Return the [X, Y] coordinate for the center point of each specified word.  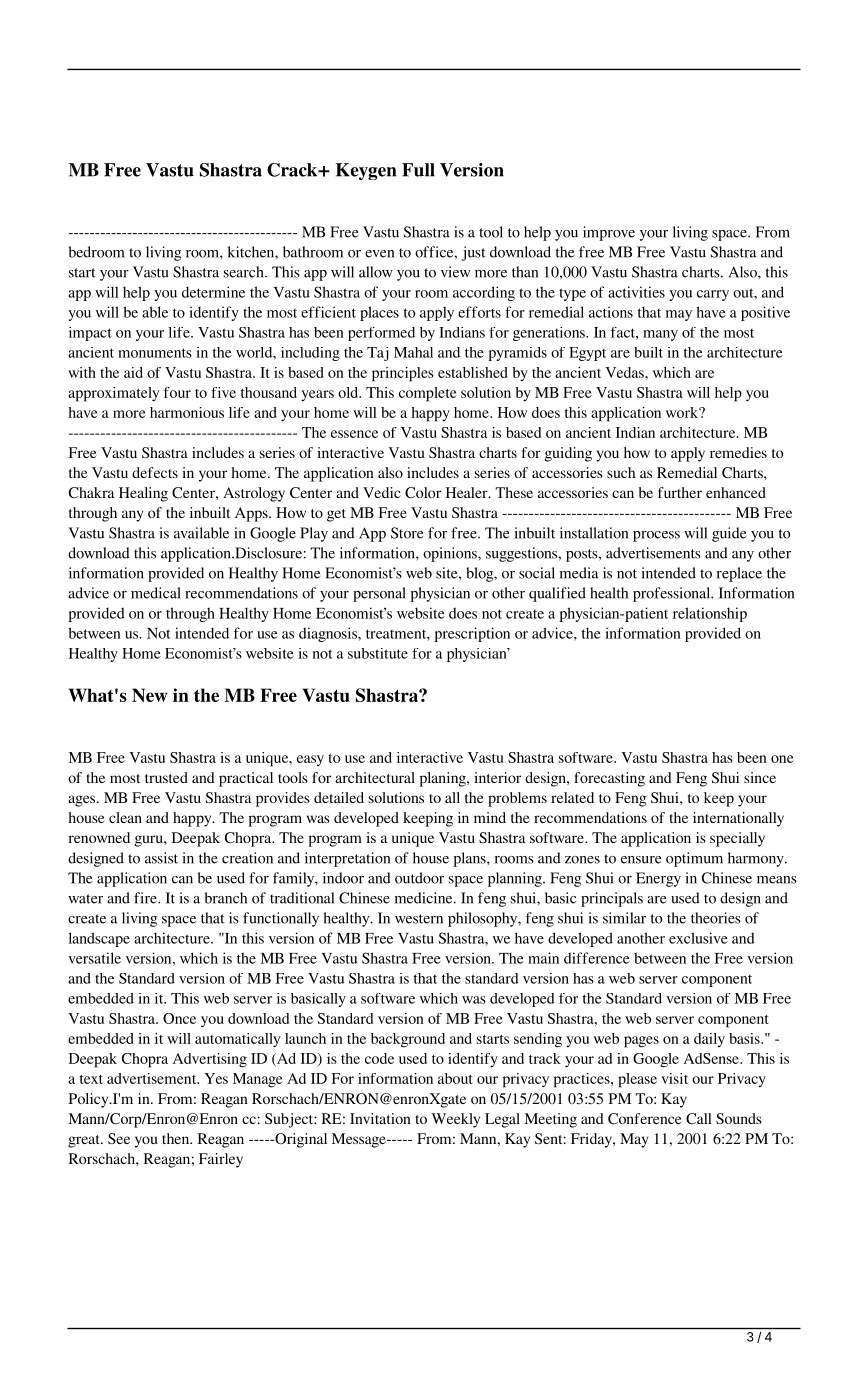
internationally [738, 819]
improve [609, 233]
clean [125, 817]
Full [418, 170]
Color [423, 492]
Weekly [455, 1120]
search [245, 272]
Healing [143, 494]
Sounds [739, 1118]
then [177, 1138]
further [680, 492]
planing [443, 779]
